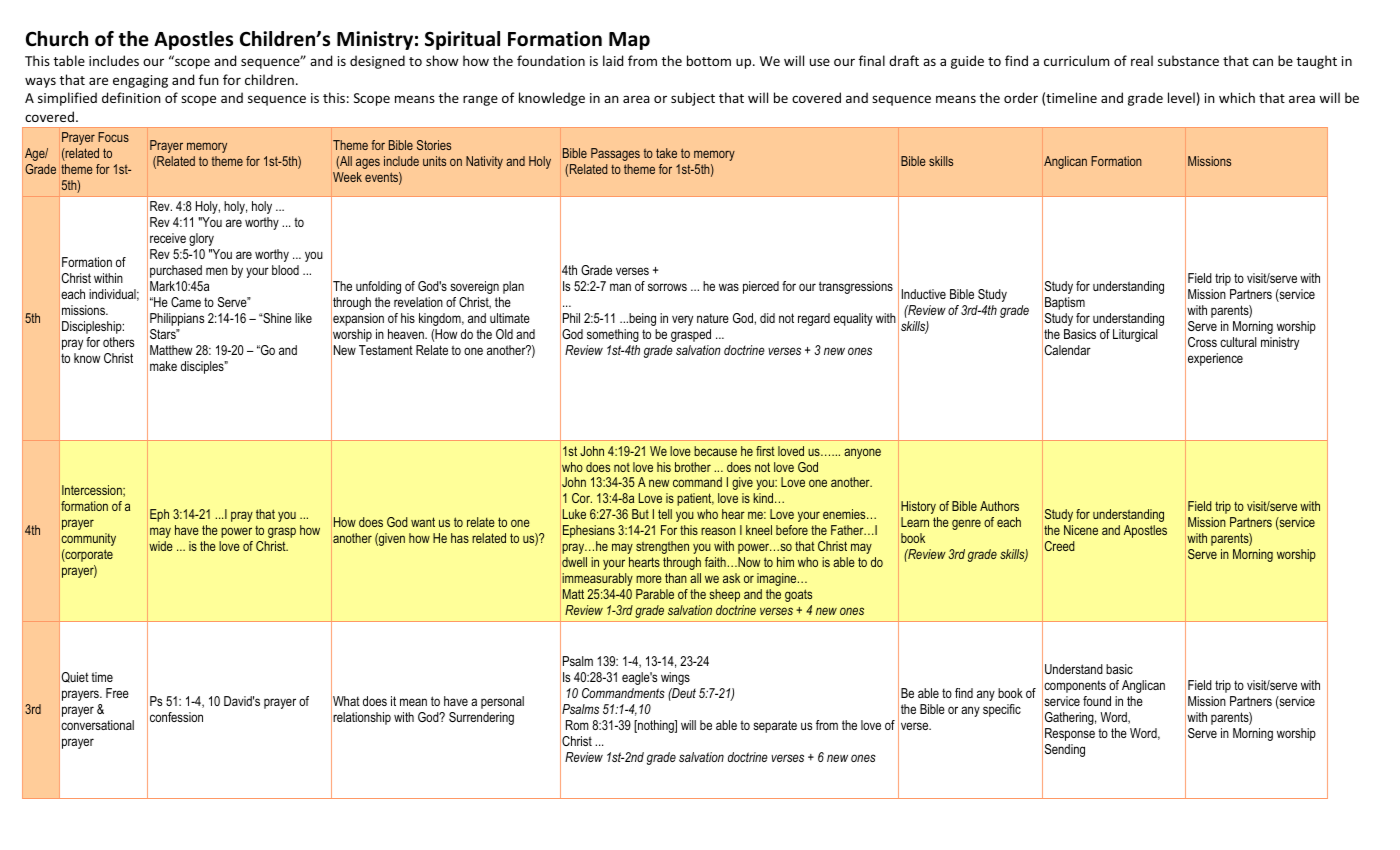 The width and height of the screenshot is (1400, 850). What do you see at coordinates (709, 60) in the screenshot?
I see `bottom` at bounding box center [709, 60].
